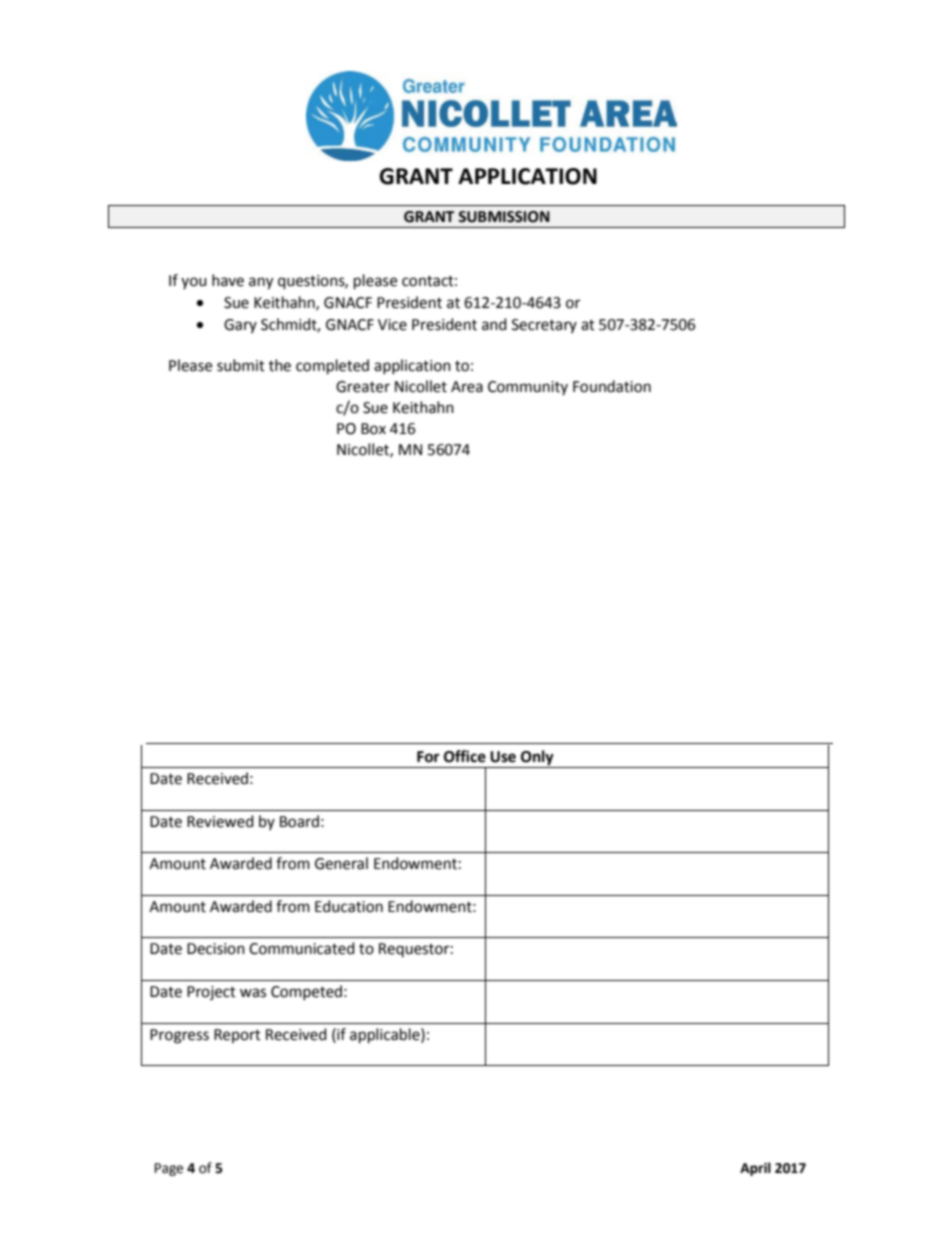 The image size is (952, 1233). I want to click on Area, so click(467, 387).
